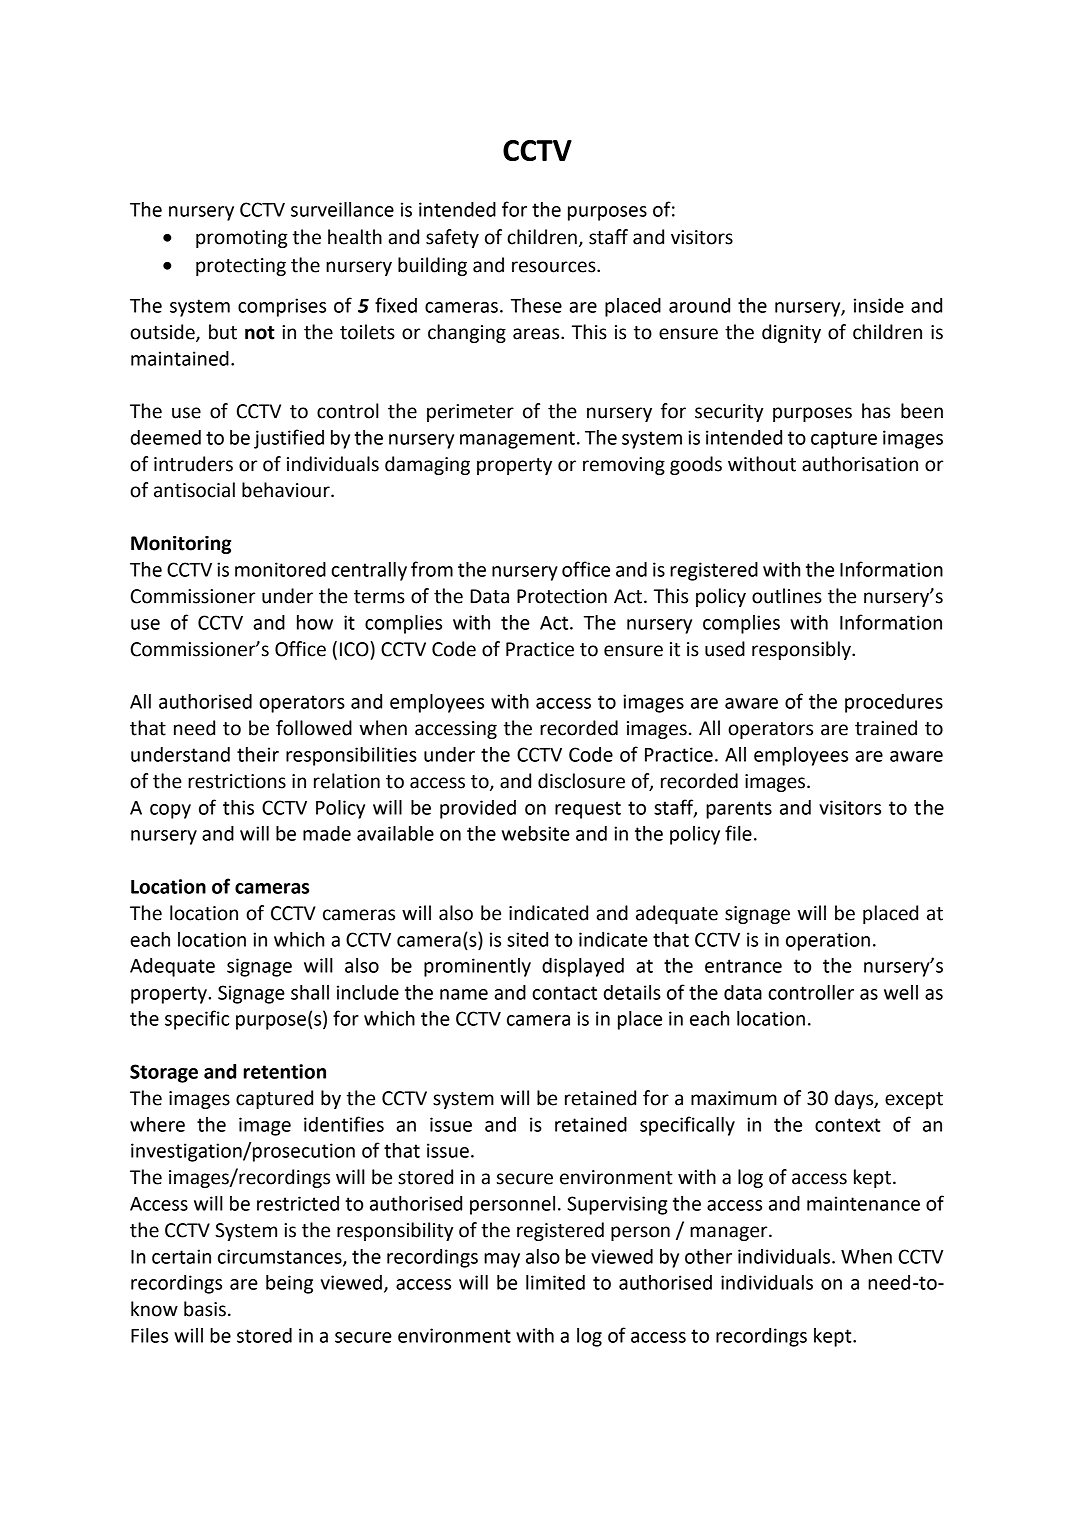 Image resolution: width=1074 pixels, height=1518 pixels. I want to click on inside, so click(879, 305).
